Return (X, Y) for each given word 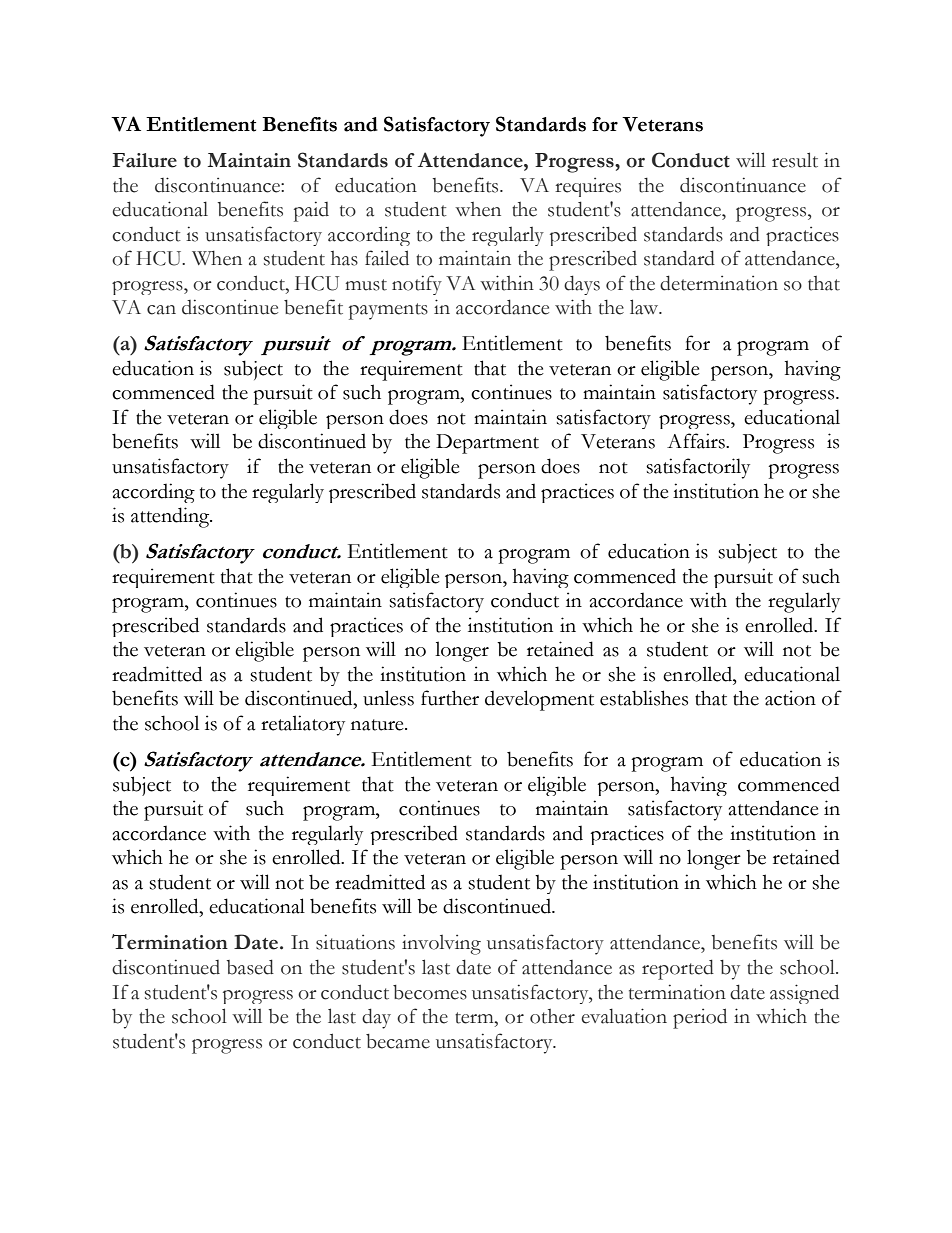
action (790, 698)
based (250, 967)
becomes (430, 992)
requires (588, 187)
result (795, 160)
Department (487, 444)
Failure (144, 160)
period (700, 1018)
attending (171, 517)
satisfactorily (698, 468)
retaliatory (303, 725)
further (450, 698)
